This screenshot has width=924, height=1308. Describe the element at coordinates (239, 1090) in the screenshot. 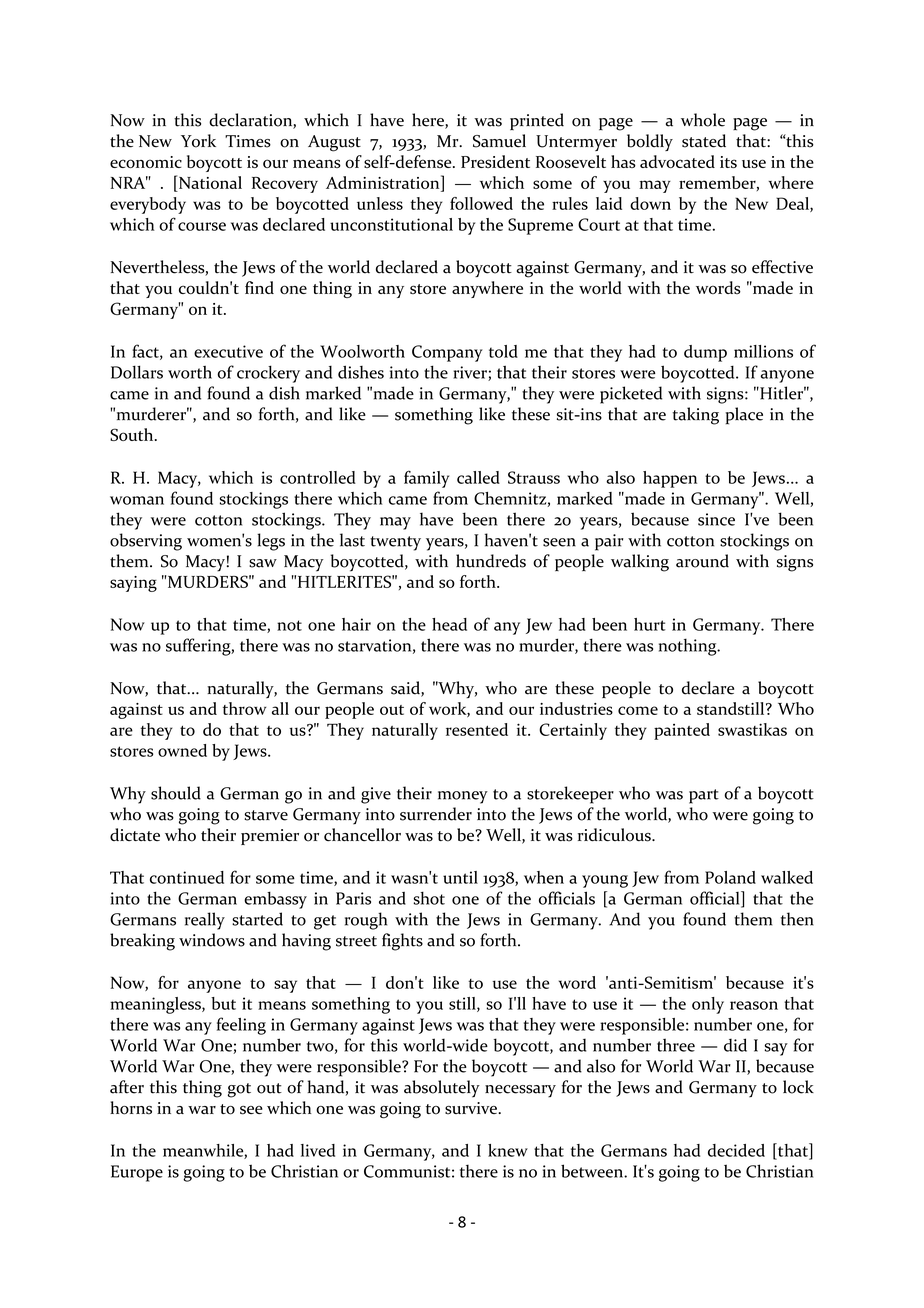

I see `got` at that location.
